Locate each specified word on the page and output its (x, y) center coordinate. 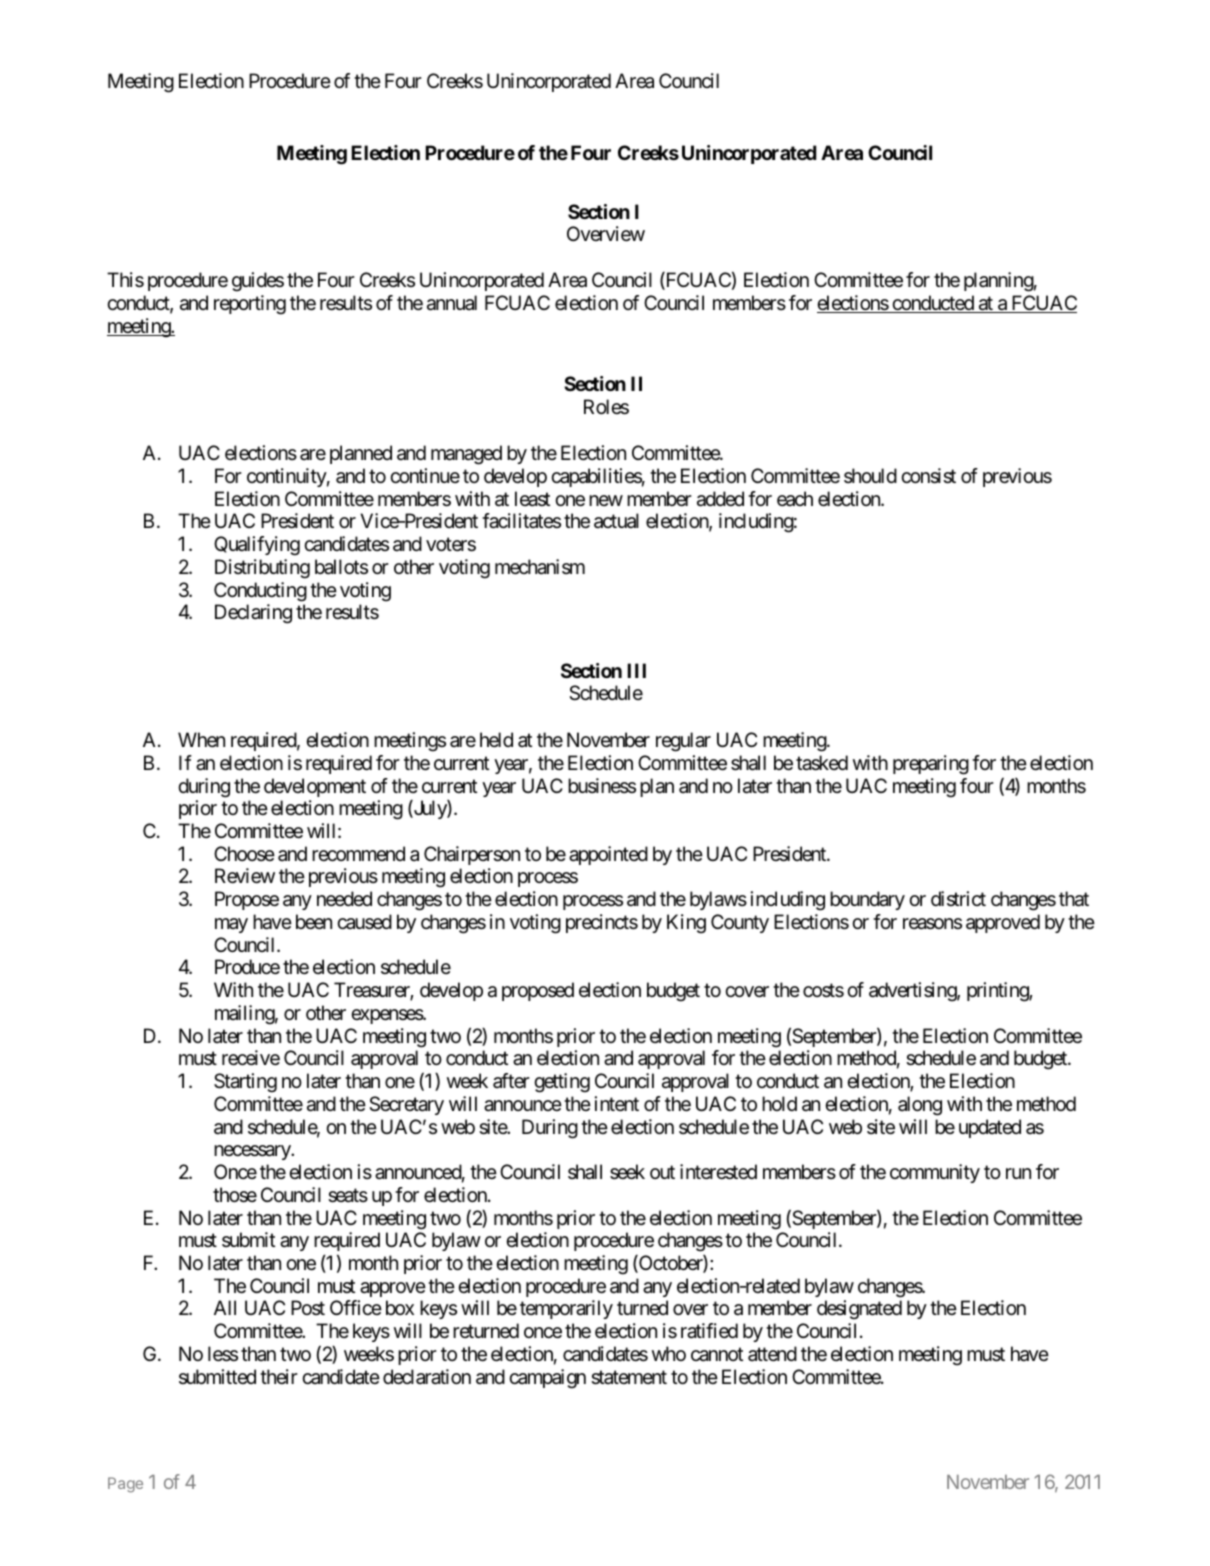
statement (629, 1377)
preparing (931, 765)
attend (772, 1354)
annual (452, 303)
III (636, 670)
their (279, 1376)
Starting (245, 1083)
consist (928, 476)
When (201, 740)
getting (562, 1083)
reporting (250, 305)
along (920, 1106)
